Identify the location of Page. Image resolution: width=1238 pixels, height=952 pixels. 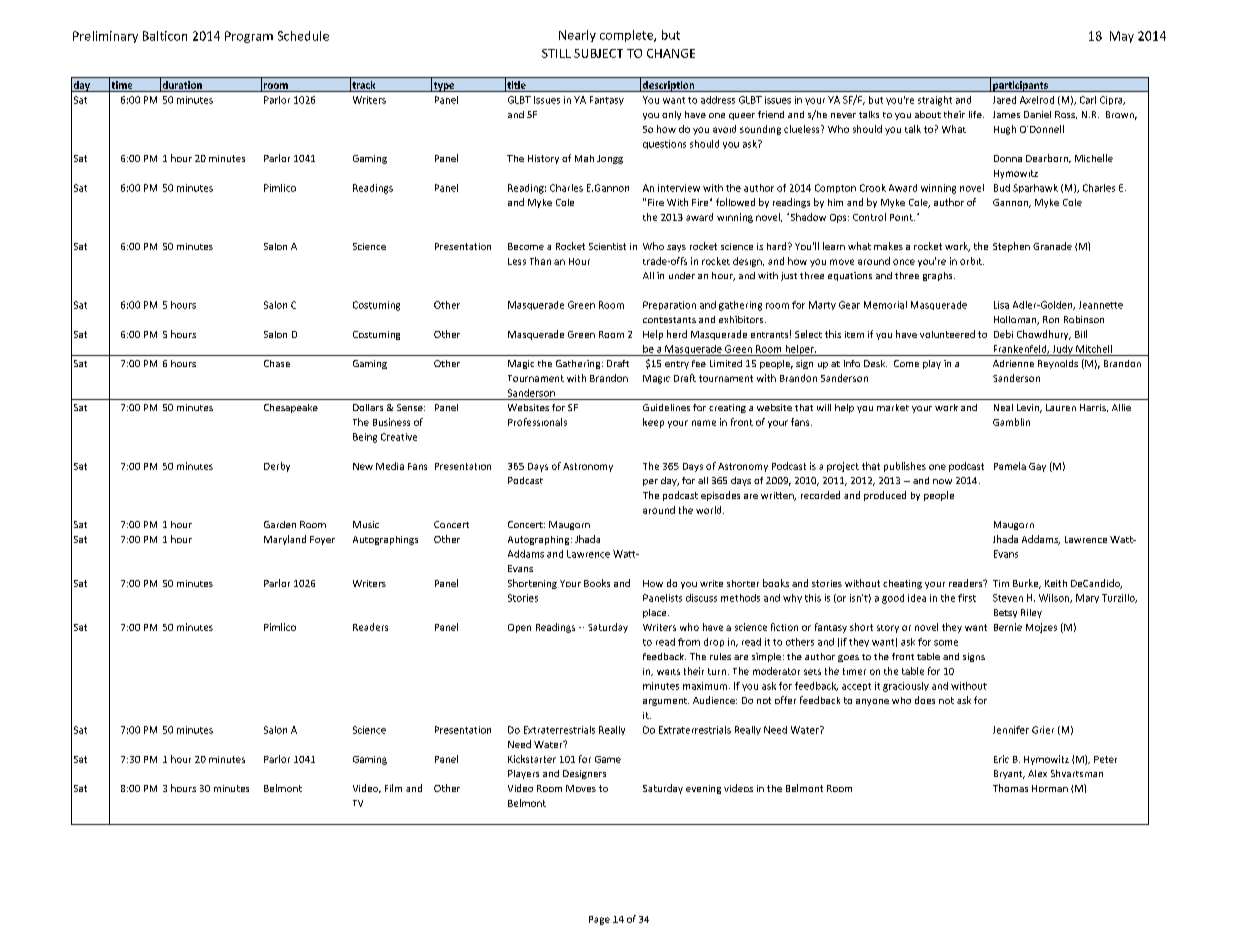
(599, 920).
